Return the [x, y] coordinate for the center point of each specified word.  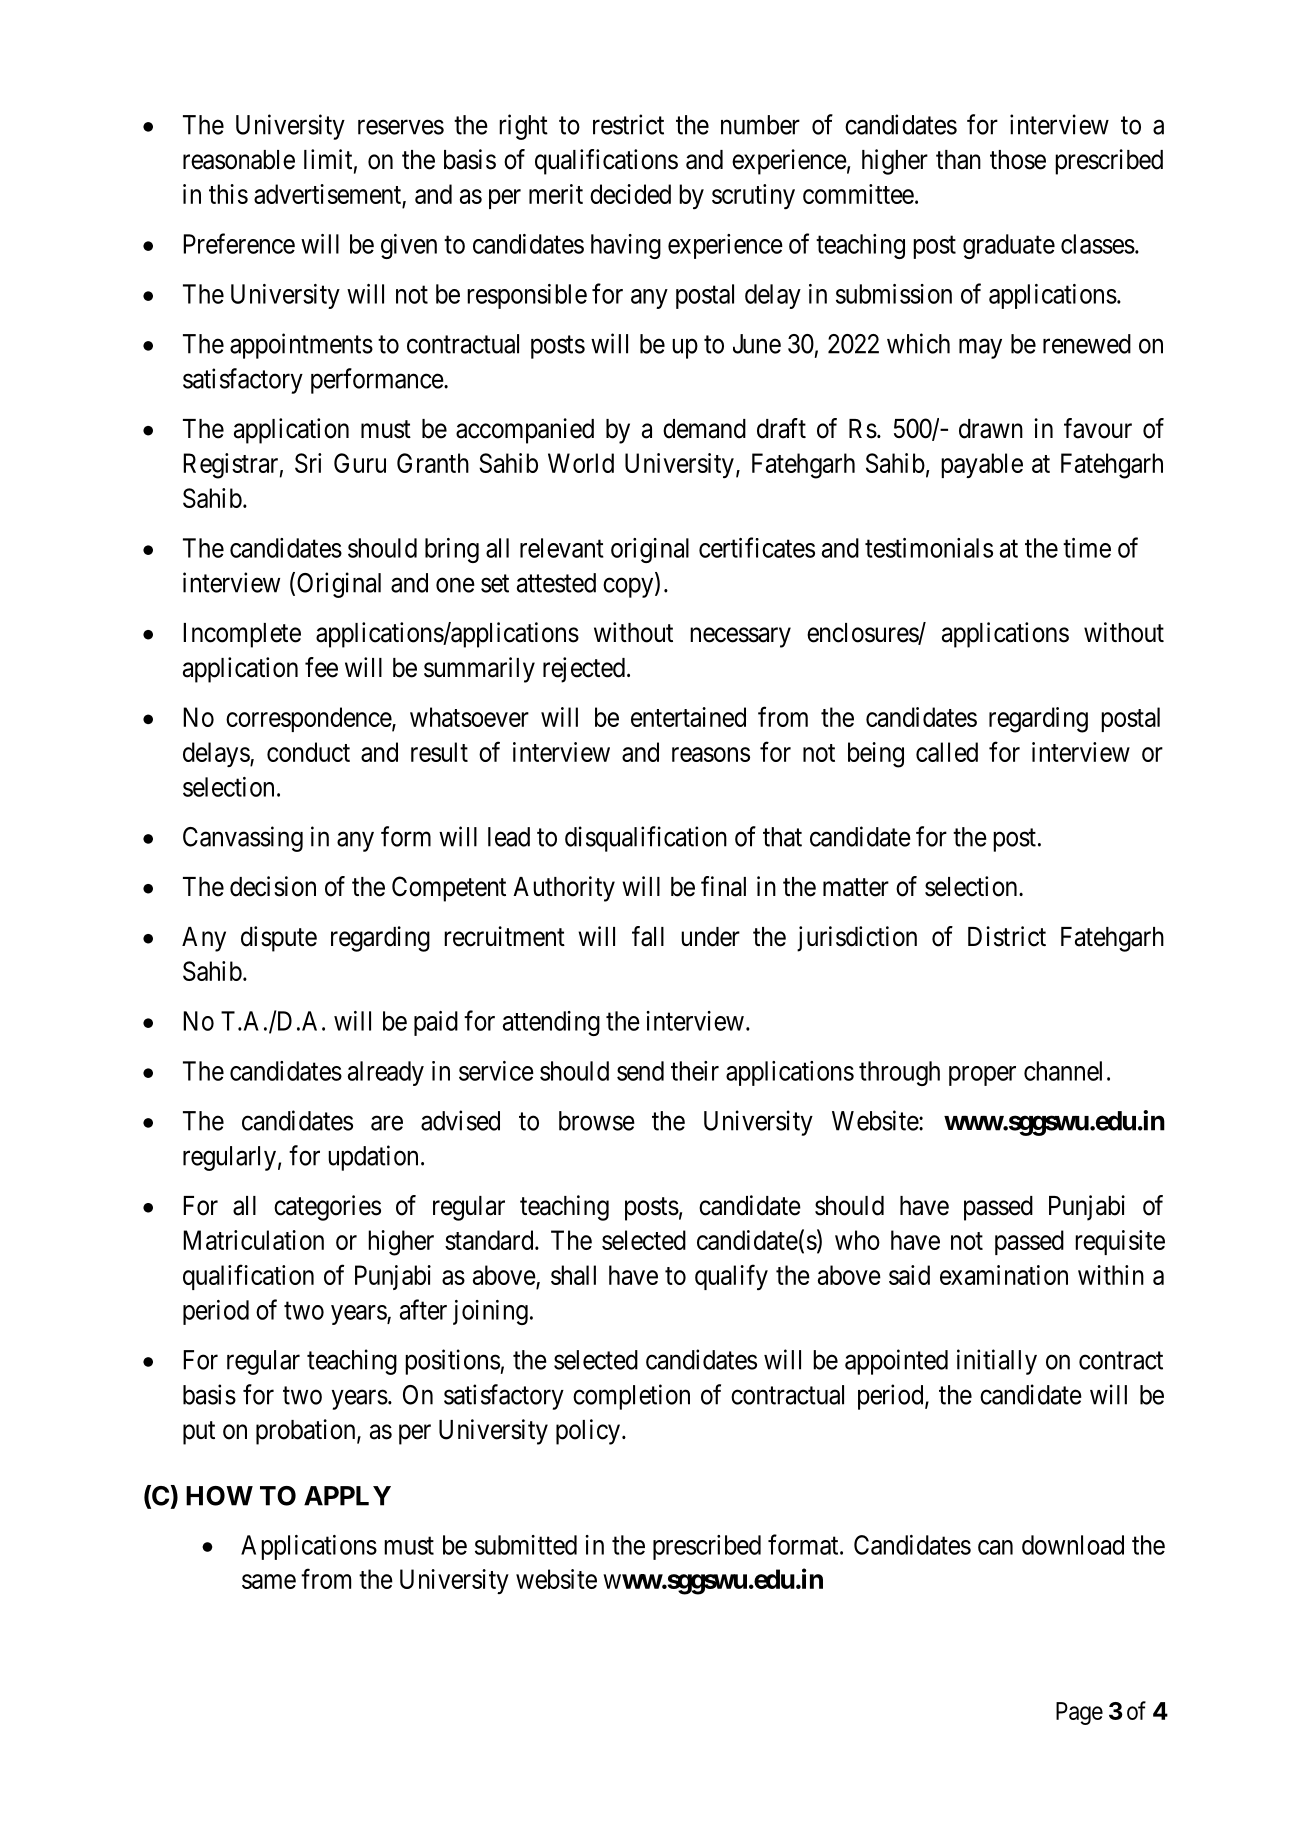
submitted [526, 1545]
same [269, 1581]
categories [327, 1208]
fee [321, 667]
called [947, 752]
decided [630, 194]
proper [982, 1076]
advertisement [328, 195]
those [1018, 160]
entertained [688, 717]
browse [597, 1121]
